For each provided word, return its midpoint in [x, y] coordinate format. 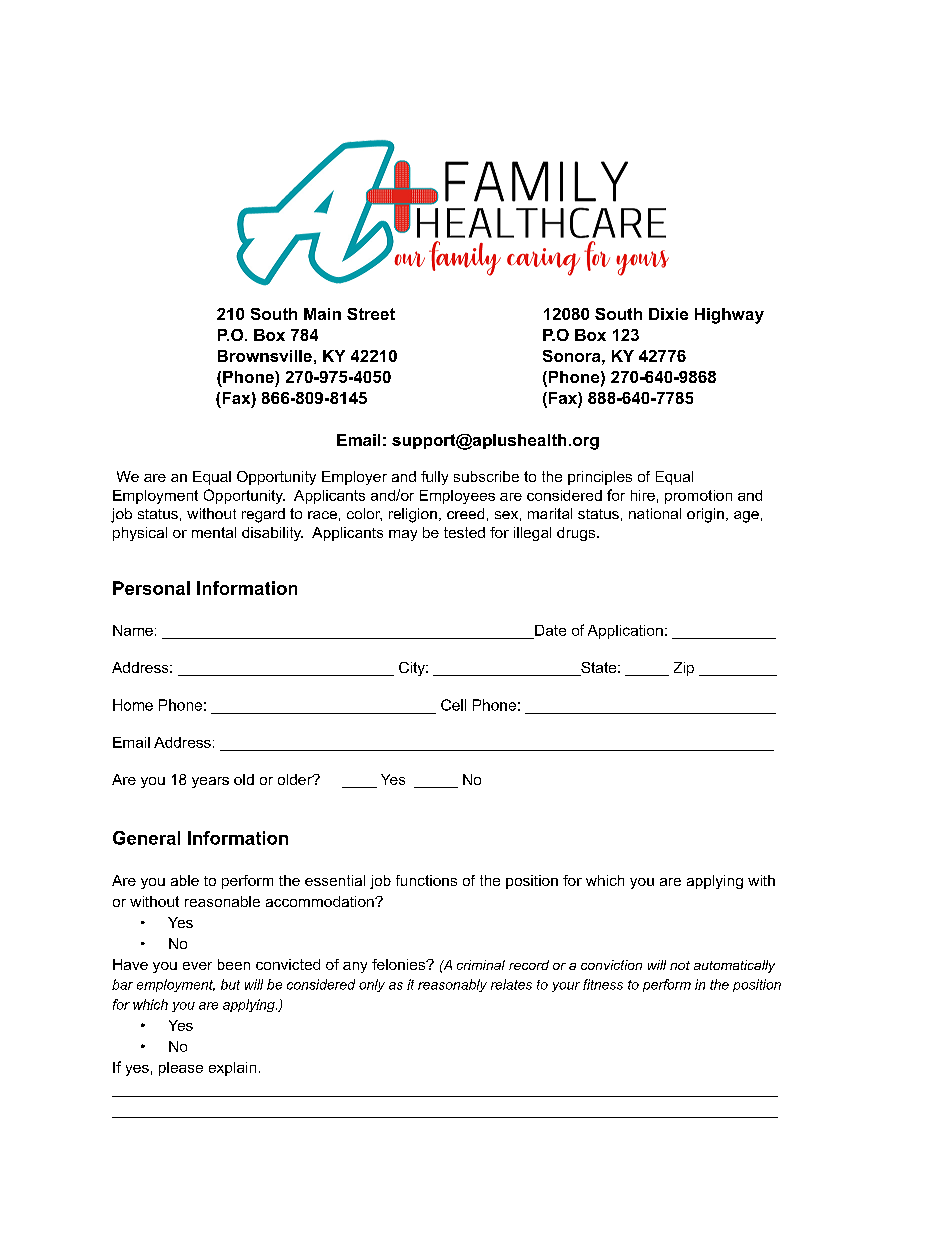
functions [426, 880]
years [210, 782]
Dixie [668, 314]
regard [263, 515]
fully [434, 478]
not [680, 965]
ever [197, 966]
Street [371, 314]
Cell [453, 705]
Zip [684, 669]
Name [133, 630]
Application [625, 632]
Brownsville [265, 356]
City [413, 669]
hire [643, 495]
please [181, 1069]
